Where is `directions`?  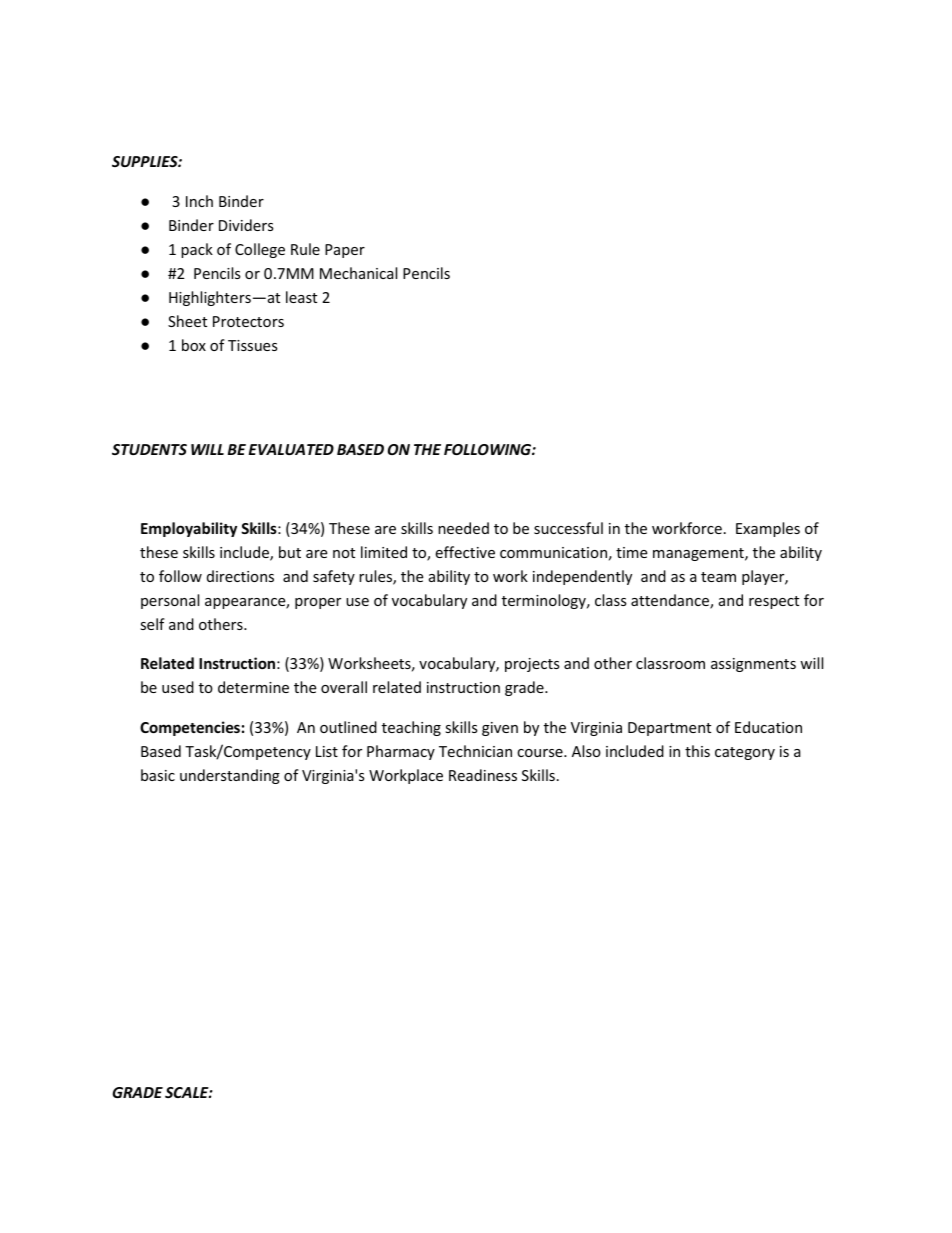 directions is located at coordinates (240, 576).
